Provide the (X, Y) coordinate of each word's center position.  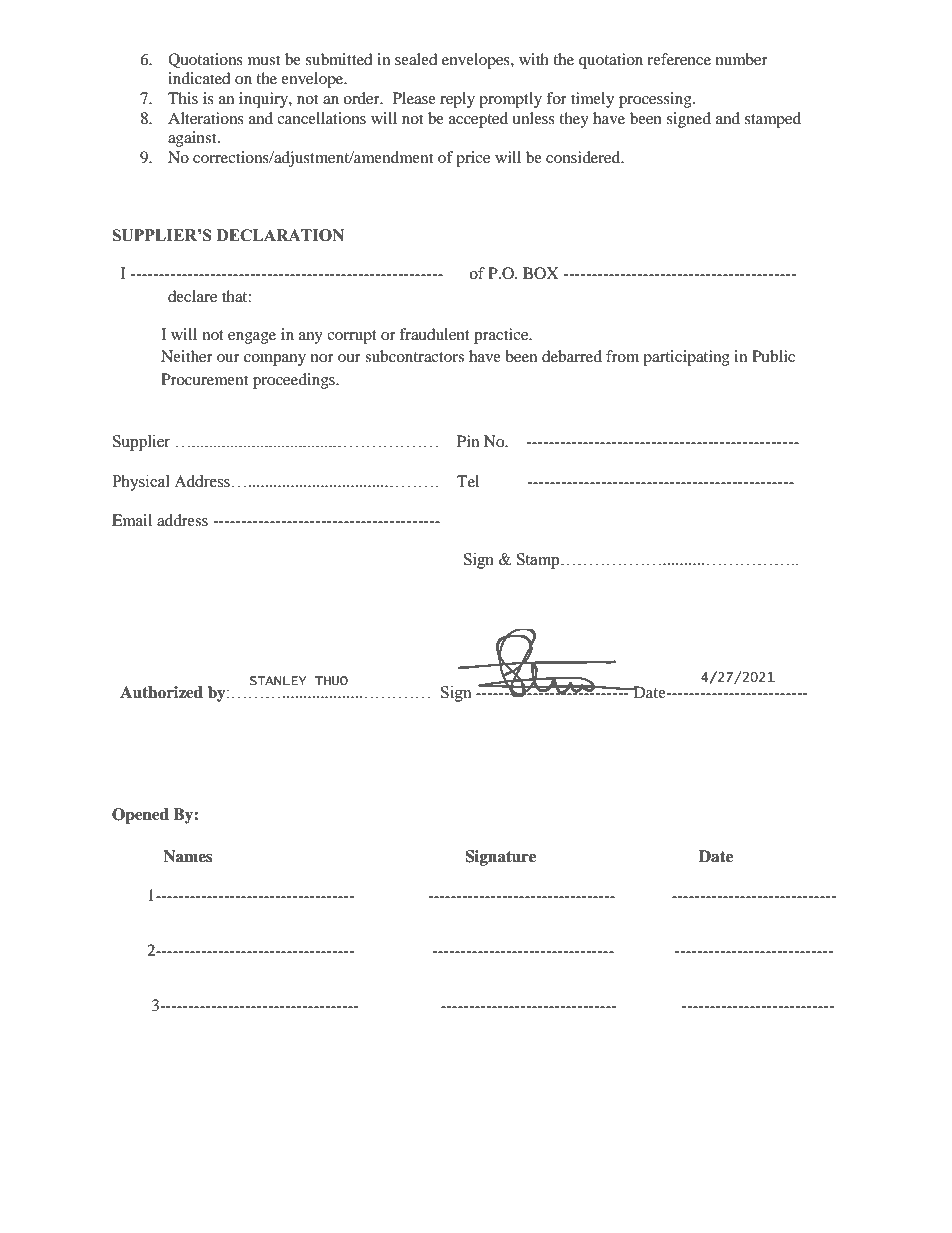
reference (679, 59)
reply (457, 100)
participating (686, 358)
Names (188, 856)
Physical (141, 483)
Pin (468, 441)
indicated (199, 78)
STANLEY (278, 681)
